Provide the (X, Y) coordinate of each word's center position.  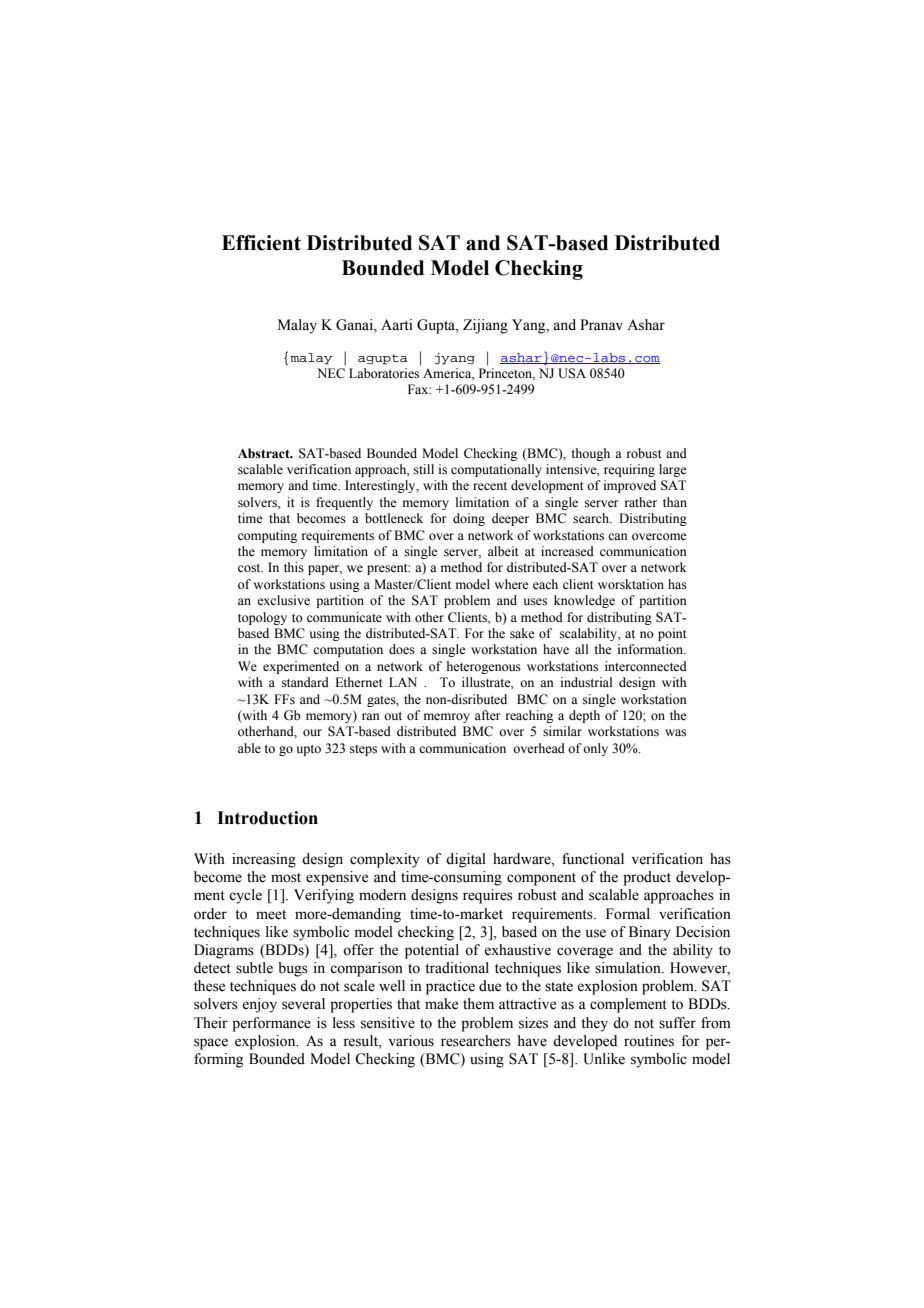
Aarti (397, 325)
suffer (677, 1023)
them (478, 1004)
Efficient (261, 243)
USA (572, 373)
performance (271, 1024)
